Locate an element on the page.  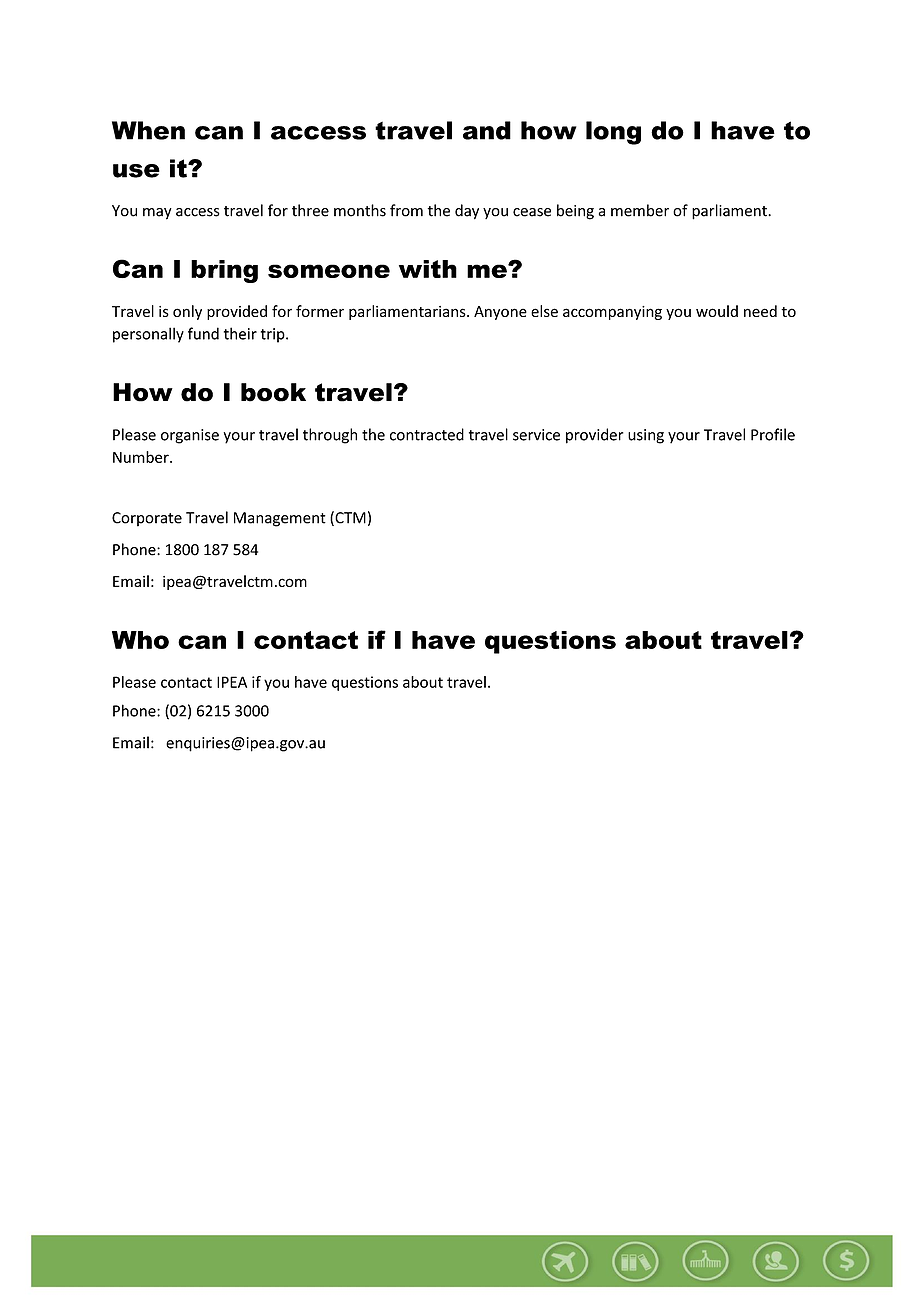
bring is located at coordinates (224, 271).
